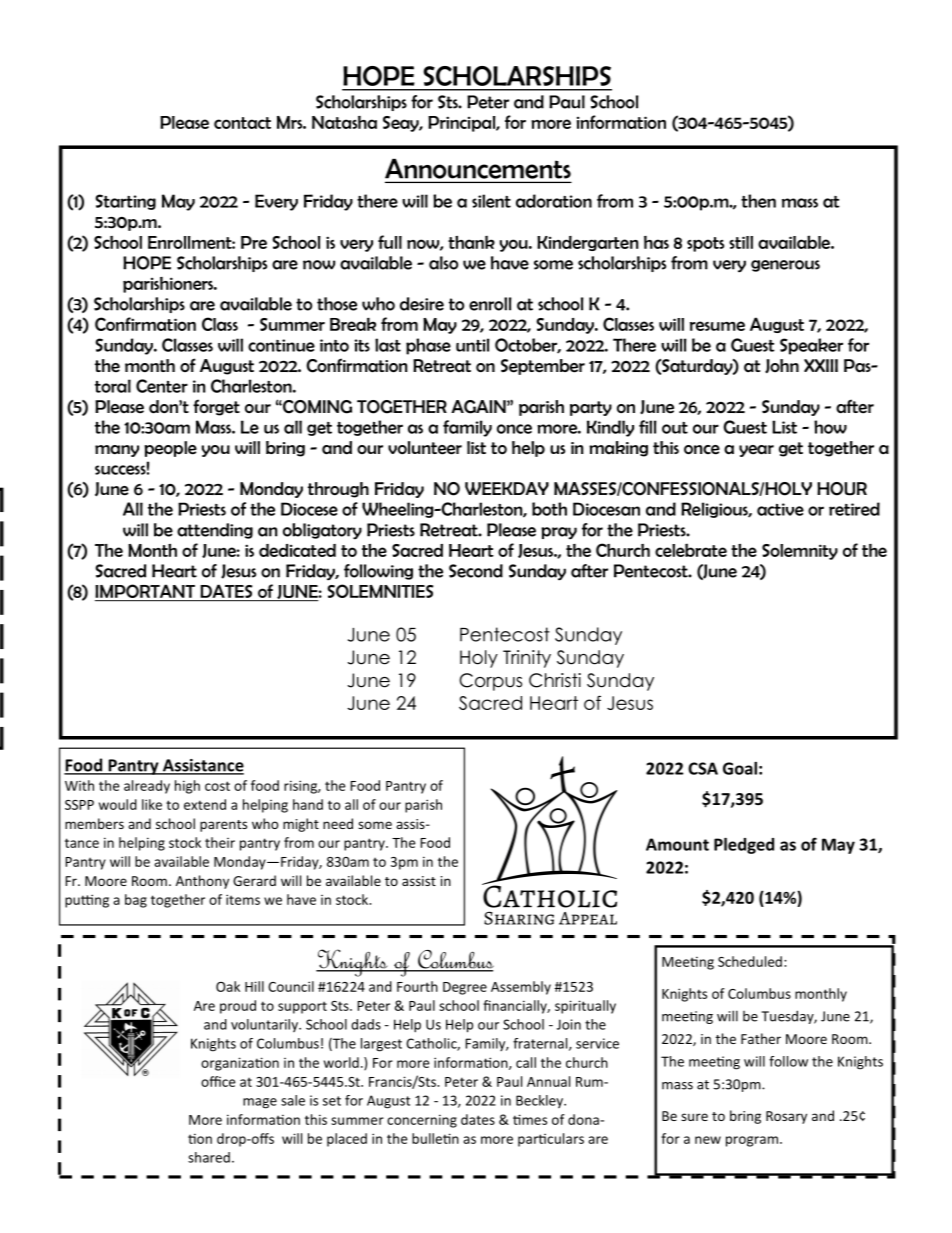  Describe the element at coordinates (527, 659) in the page. I see `Trinity` at that location.
